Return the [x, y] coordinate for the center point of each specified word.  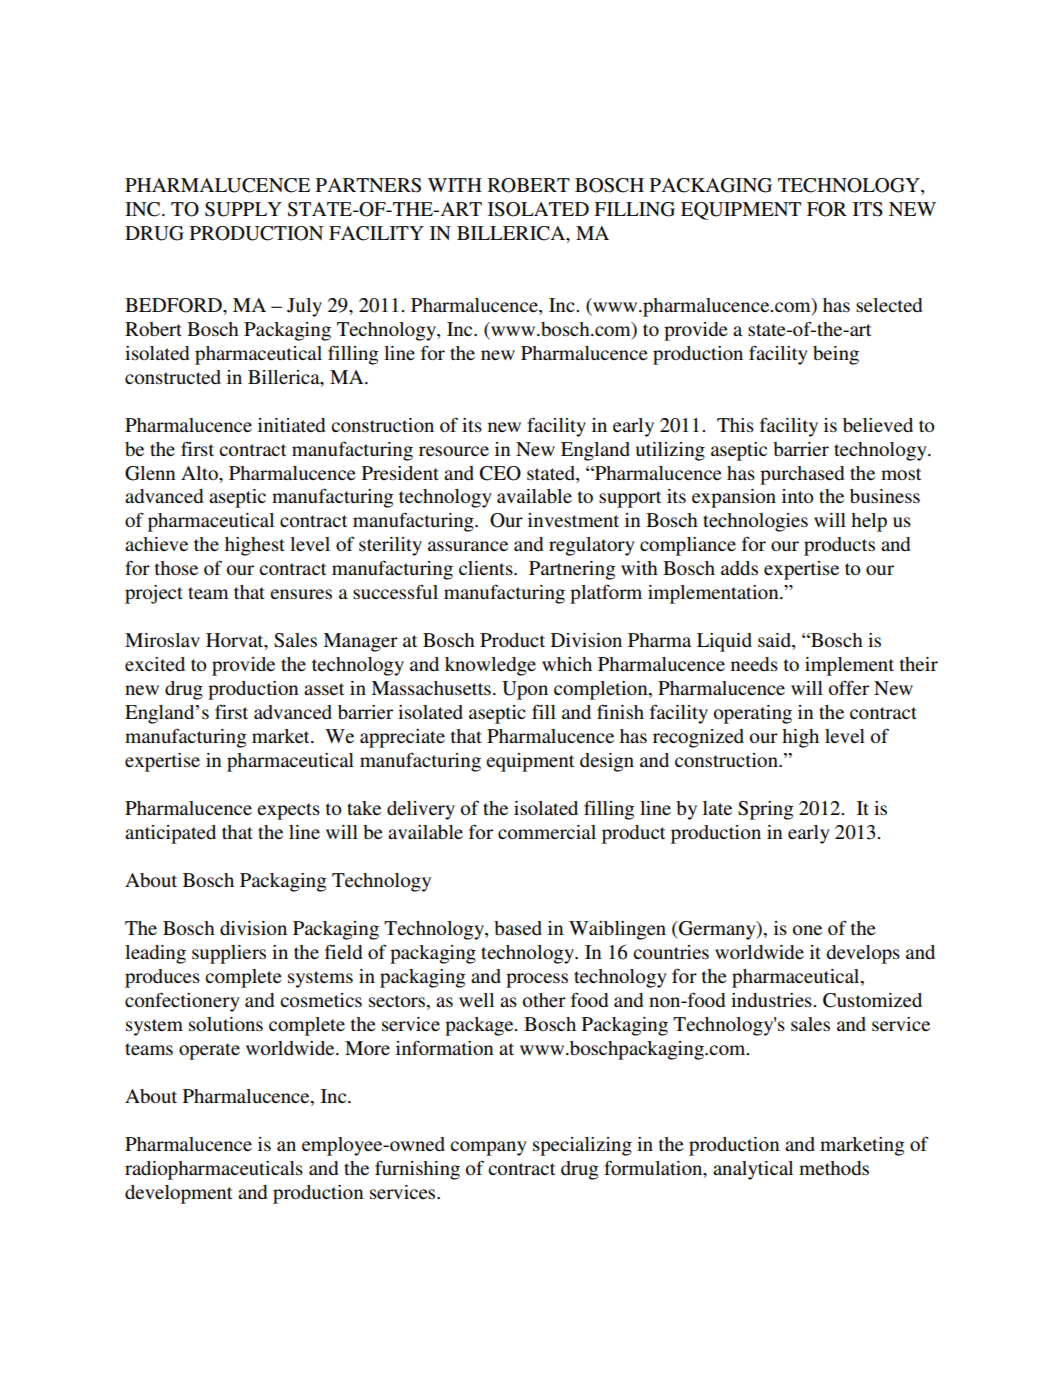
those [176, 568]
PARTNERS [368, 185]
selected [889, 305]
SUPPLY [243, 209]
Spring [765, 810]
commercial [547, 832]
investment [573, 520]
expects [288, 811]
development [178, 1194]
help [869, 522]
